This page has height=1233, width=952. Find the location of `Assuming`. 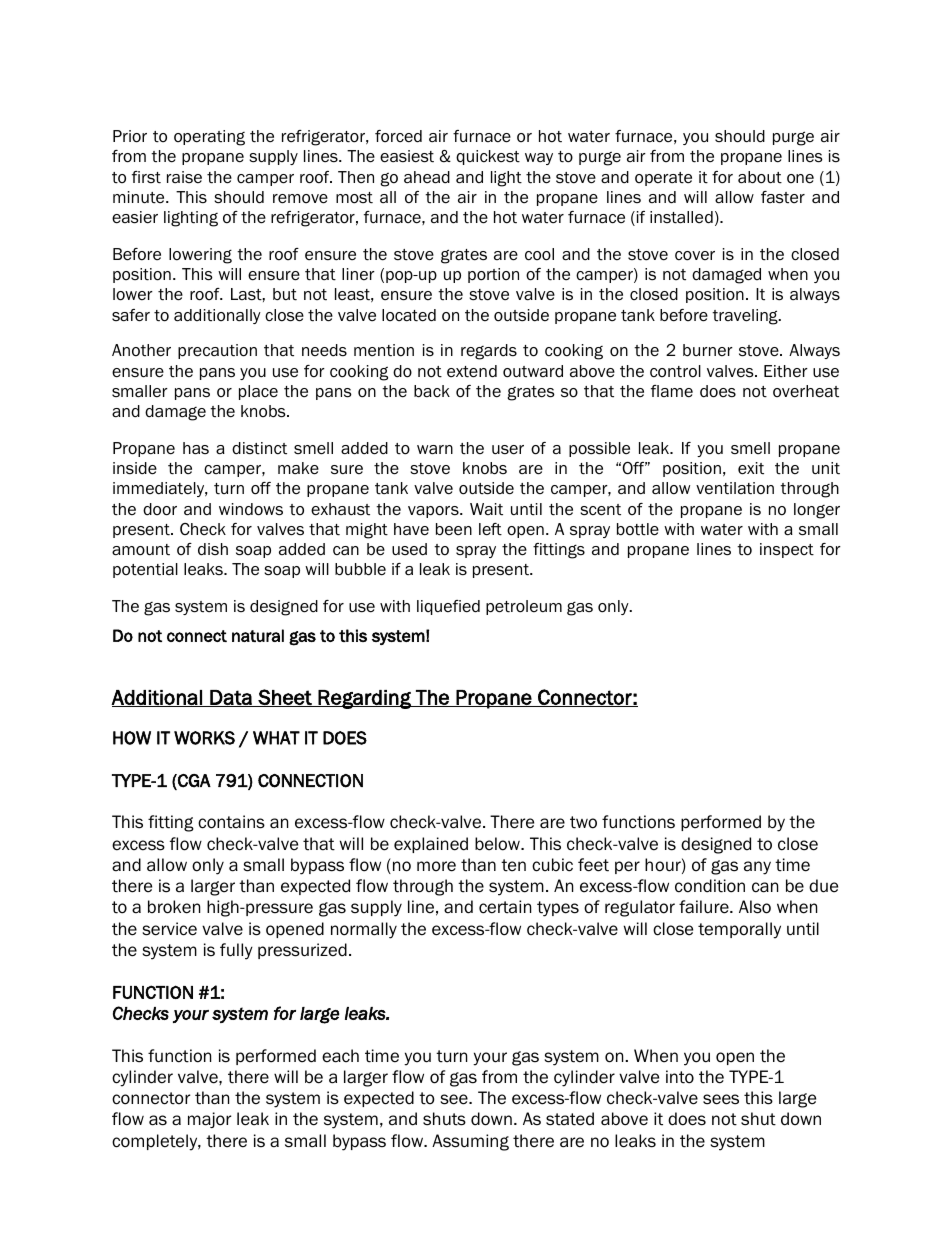

Assuming is located at coordinates (470, 1142).
